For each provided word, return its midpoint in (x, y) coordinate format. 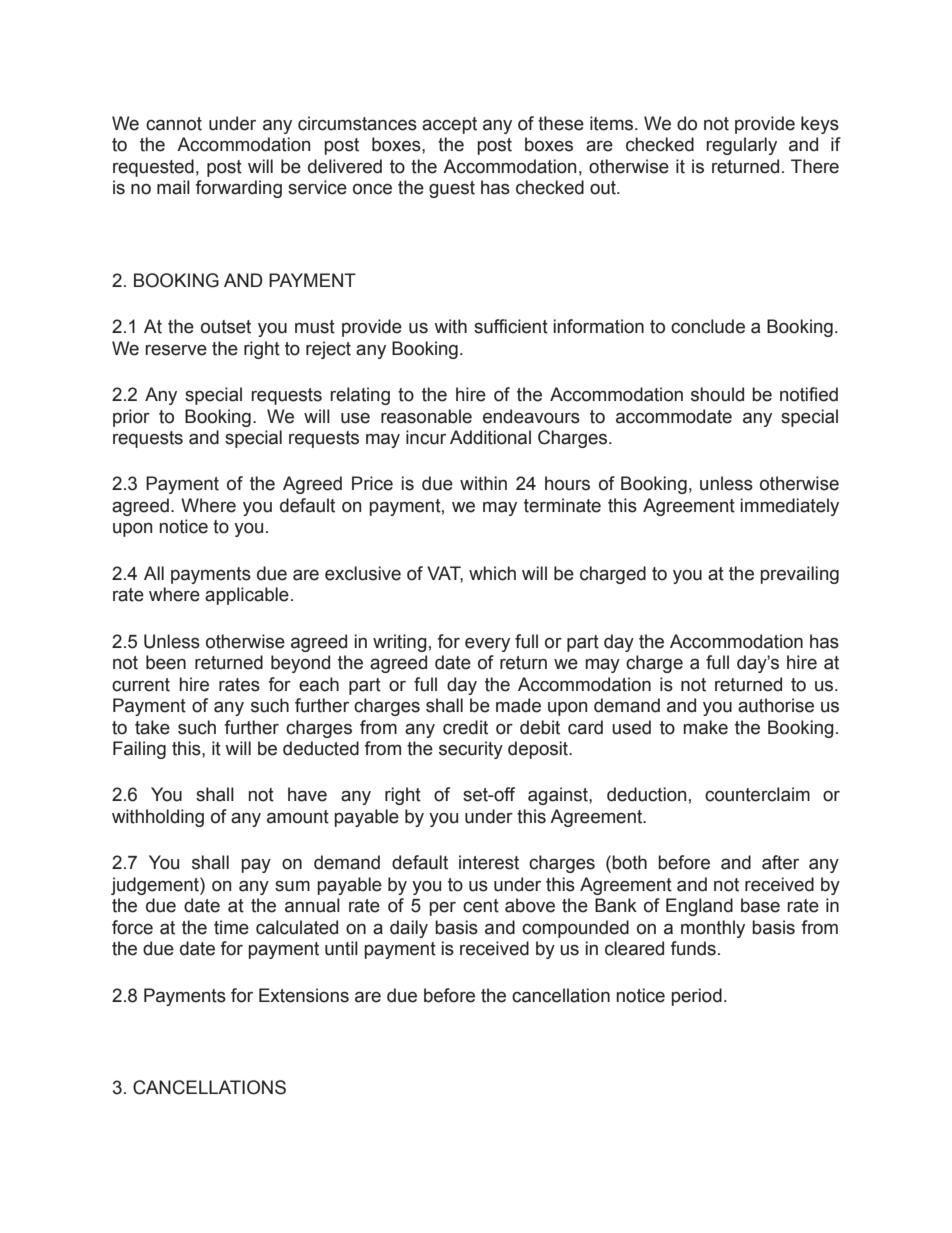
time (231, 927)
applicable (247, 596)
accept (449, 125)
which (492, 573)
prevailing (800, 575)
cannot (174, 124)
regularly (741, 146)
